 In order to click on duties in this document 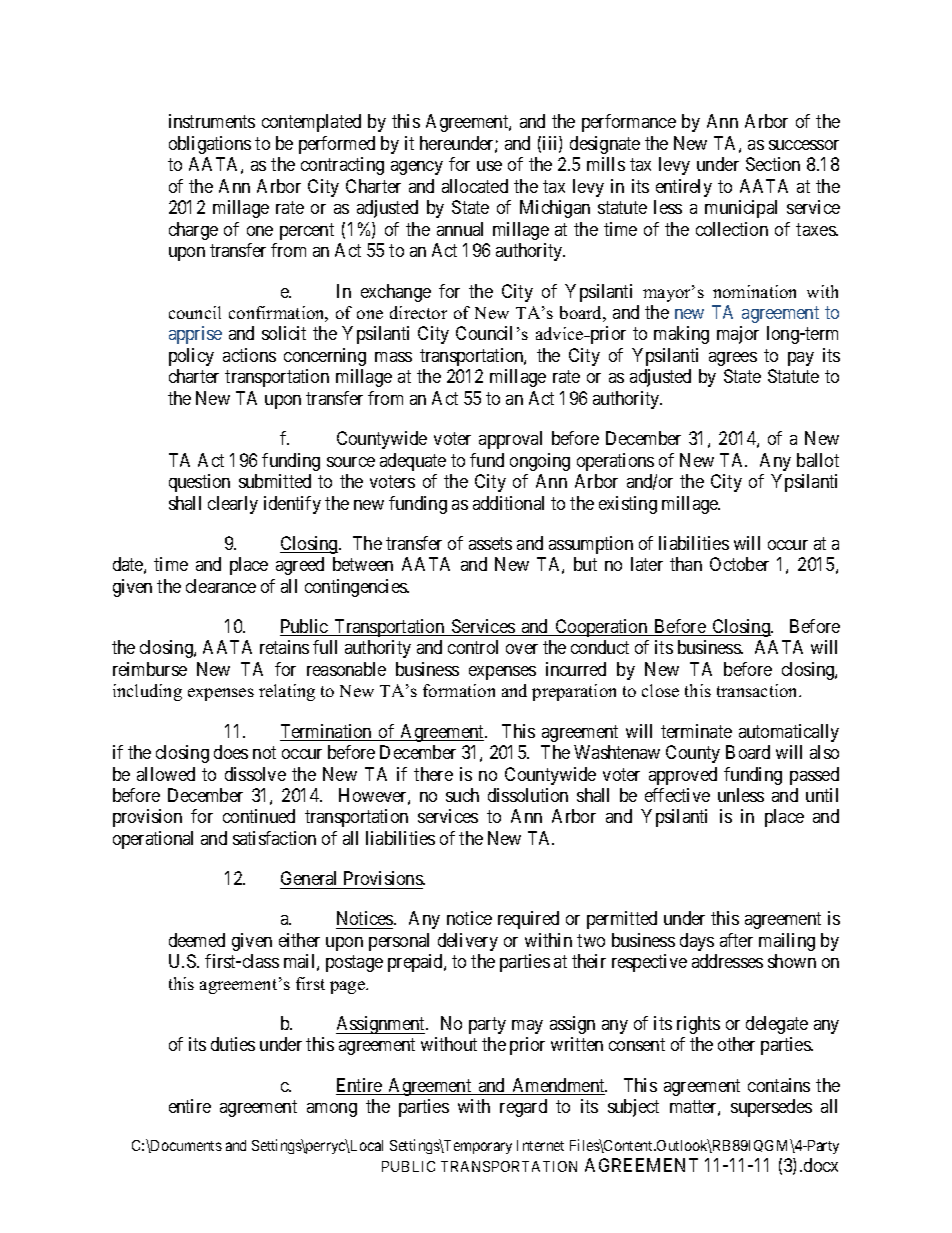, I will do `click(233, 1044)`.
